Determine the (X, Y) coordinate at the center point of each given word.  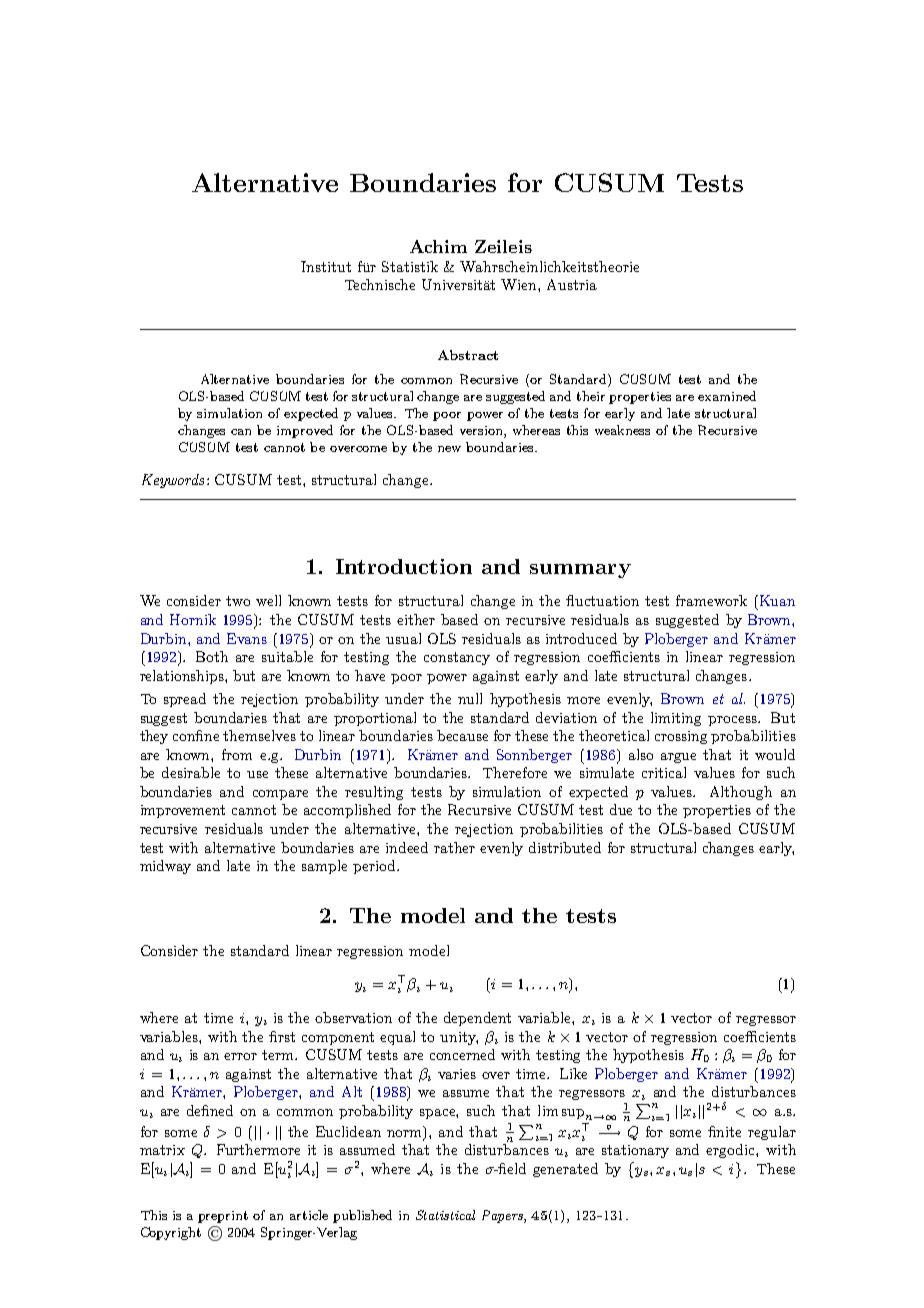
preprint (223, 1217)
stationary (635, 1151)
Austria (572, 284)
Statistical (445, 1215)
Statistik (410, 266)
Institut (326, 266)
